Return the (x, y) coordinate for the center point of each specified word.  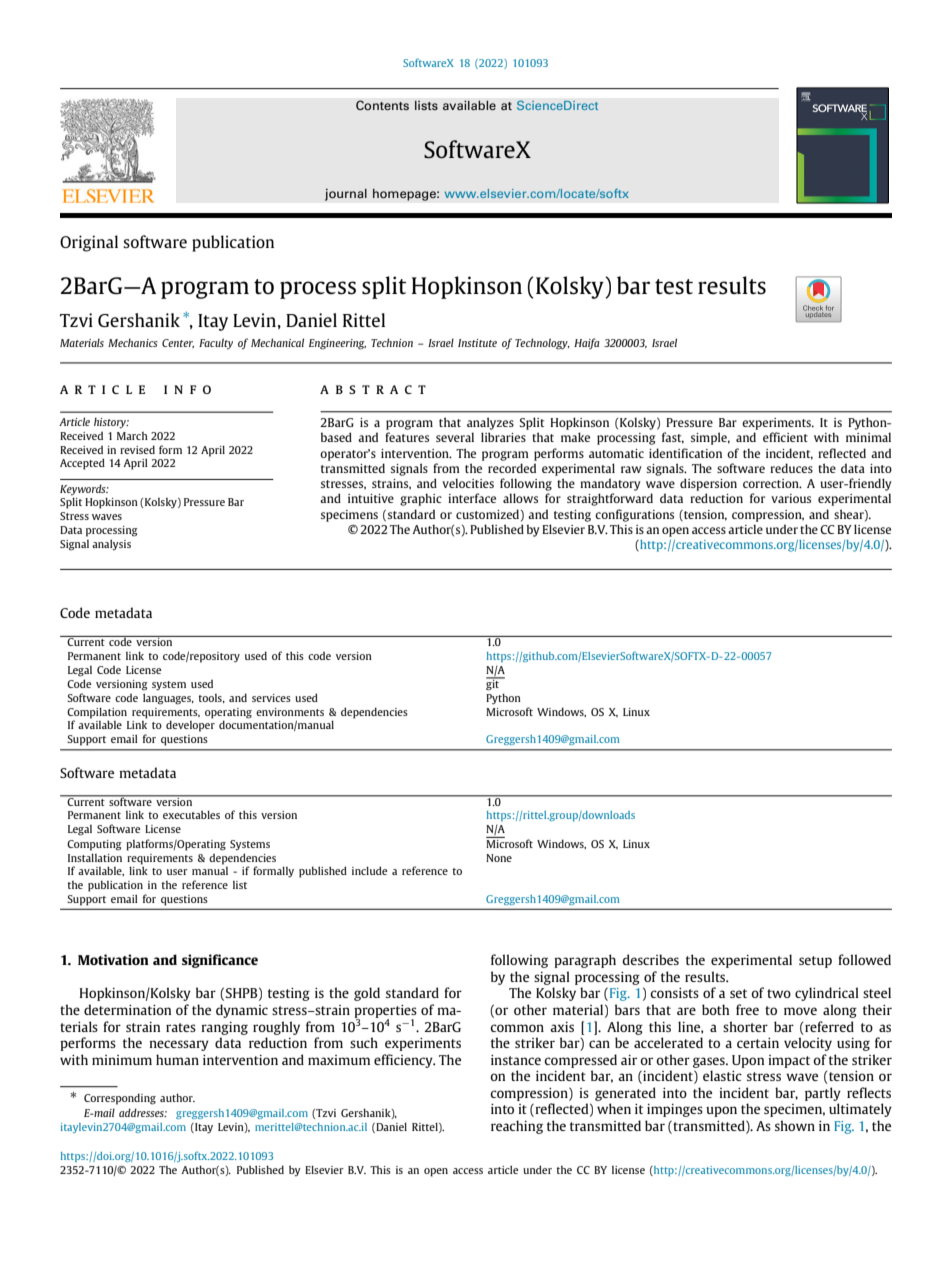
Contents (382, 105)
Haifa (586, 343)
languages (168, 699)
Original (89, 243)
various (791, 498)
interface (472, 498)
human (177, 1059)
